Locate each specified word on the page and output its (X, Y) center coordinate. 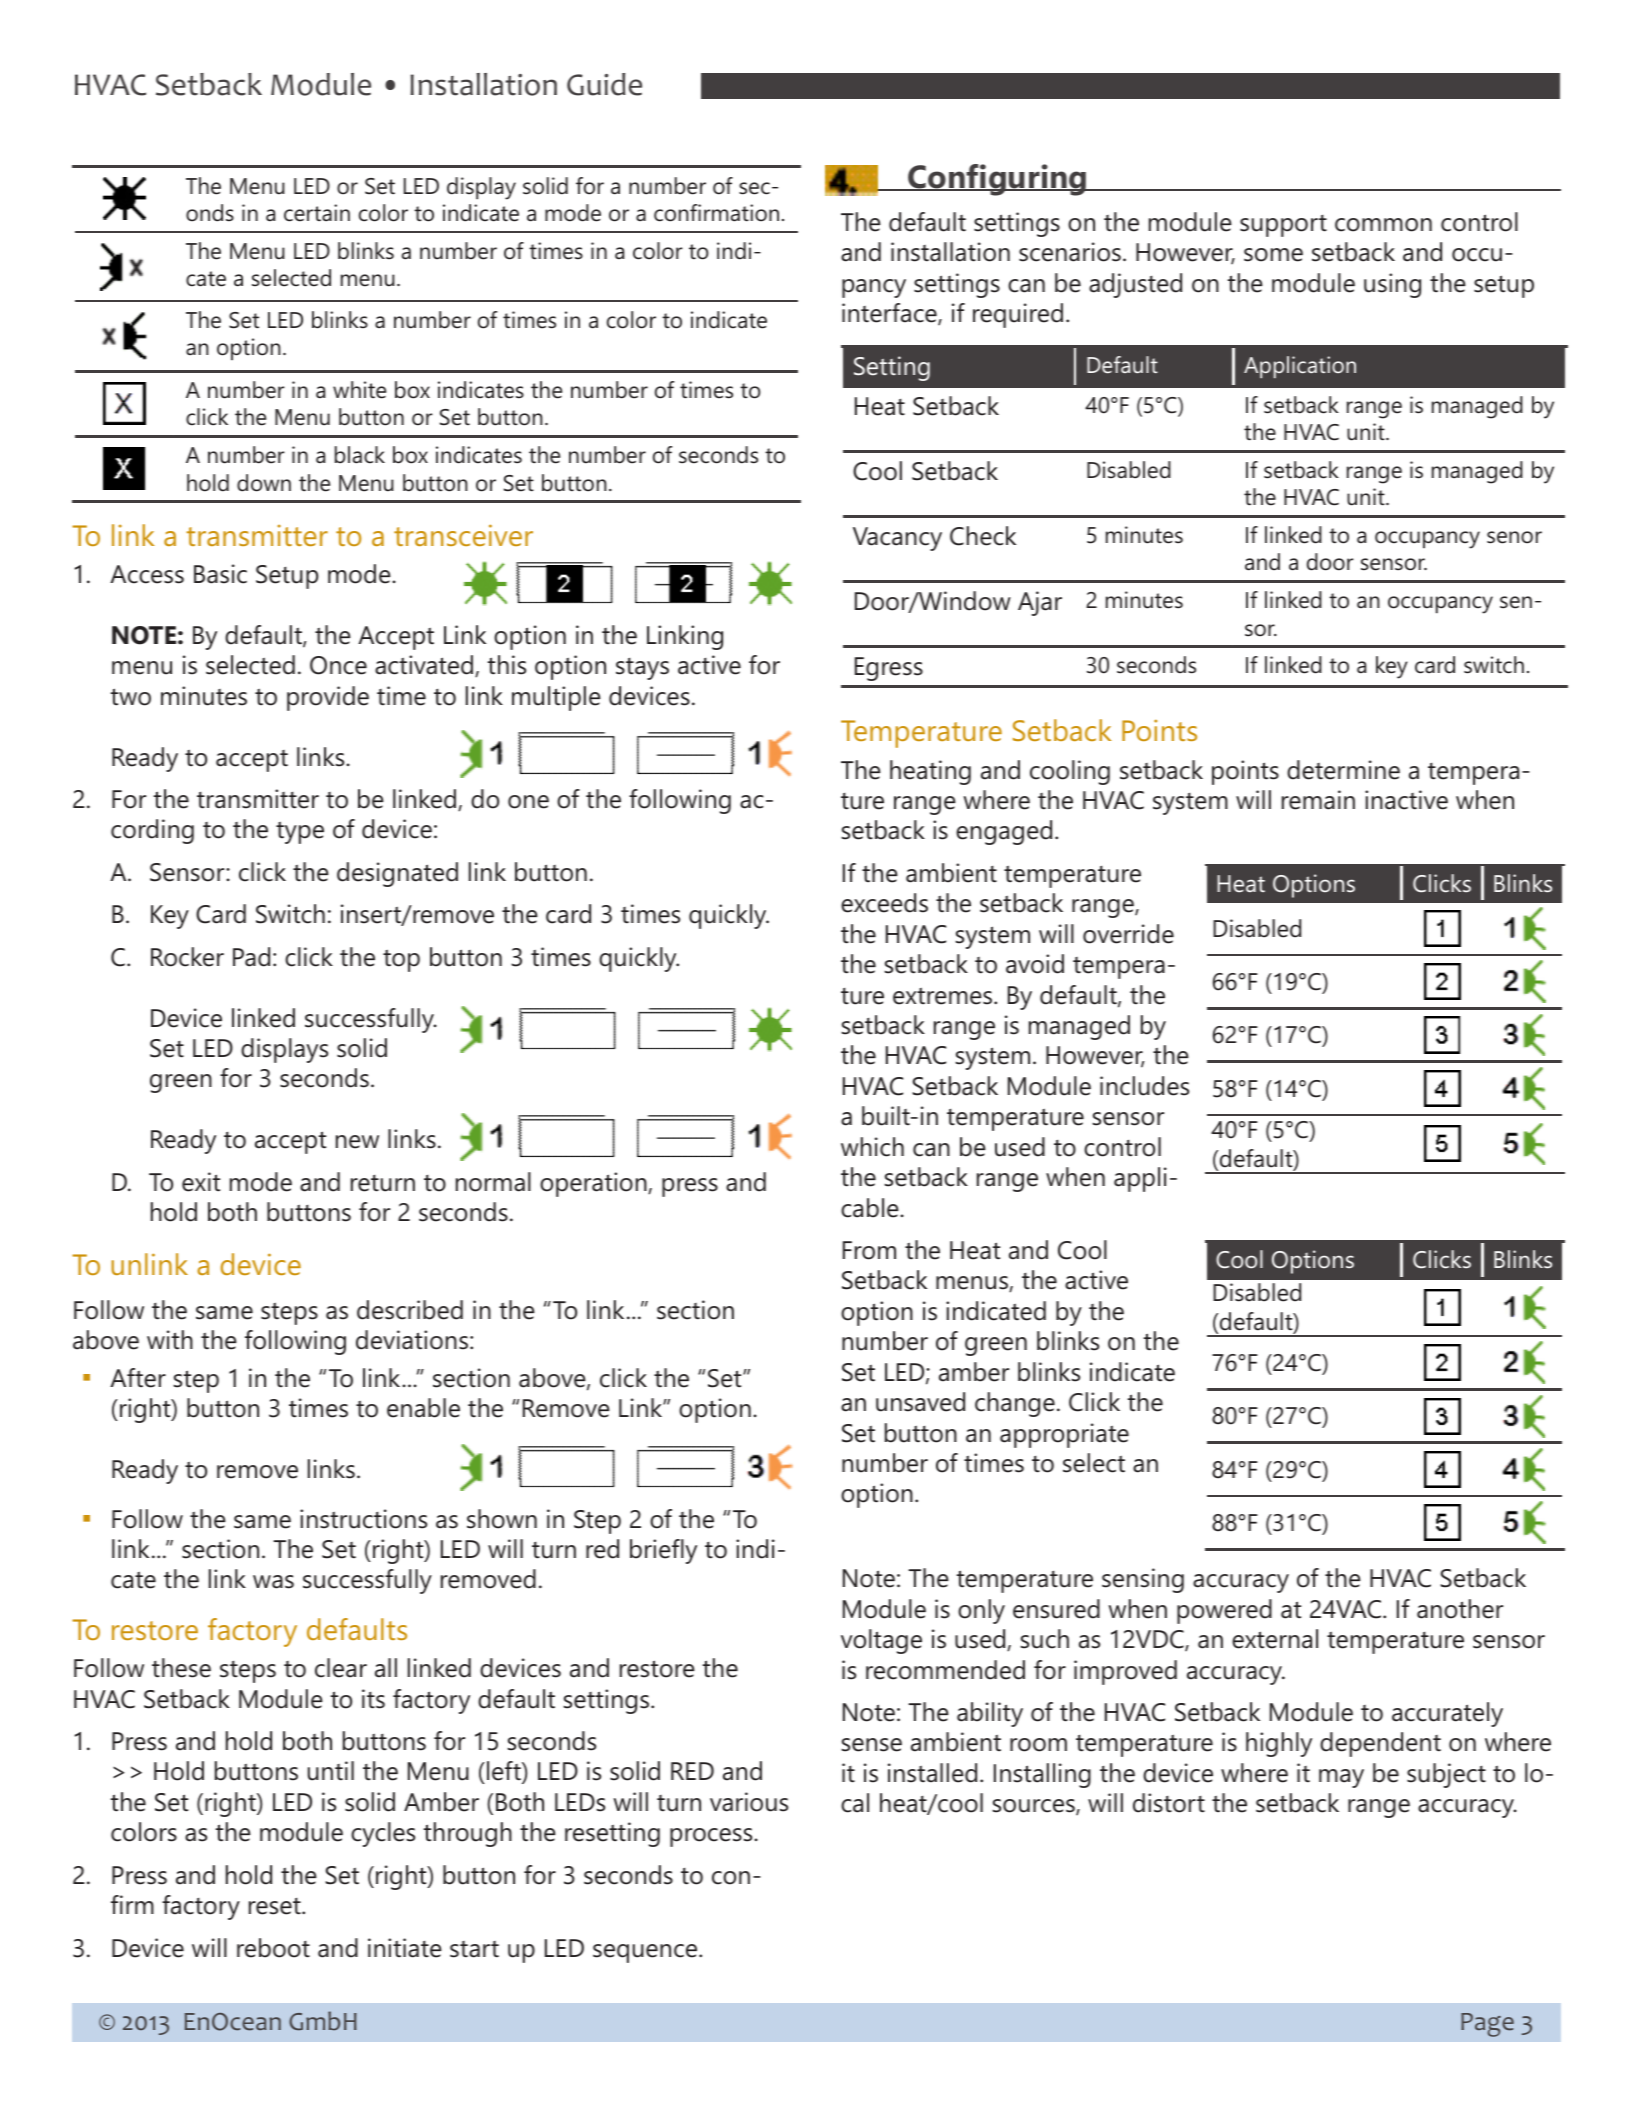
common (1383, 225)
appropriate (1064, 1435)
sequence (646, 1953)
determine (1343, 770)
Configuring (997, 180)
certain (317, 213)
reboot (273, 1948)
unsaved (920, 1402)
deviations (412, 1340)
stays (642, 669)
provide (328, 698)
